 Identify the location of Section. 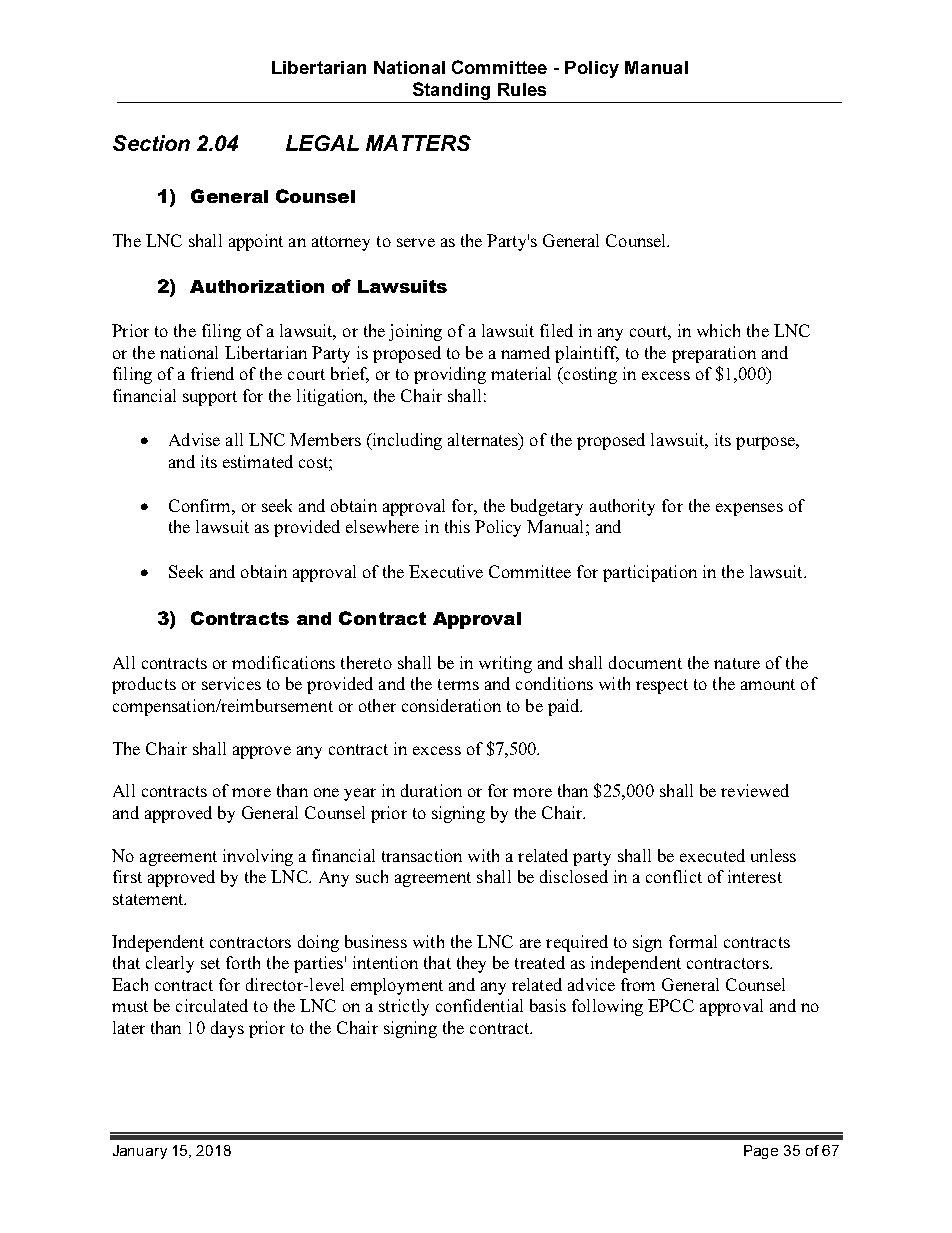
(151, 143).
